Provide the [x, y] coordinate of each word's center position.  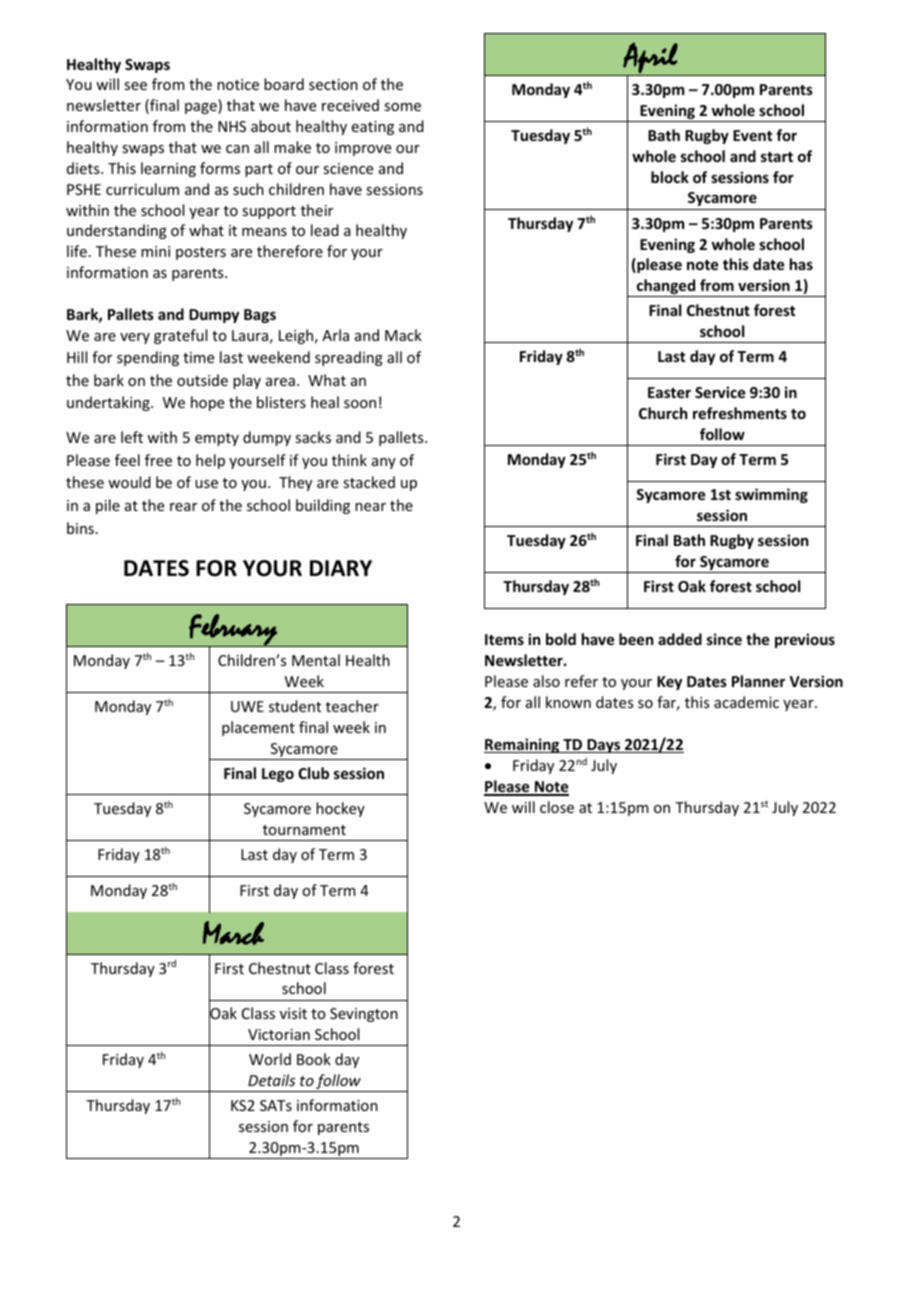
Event [752, 135]
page [202, 108]
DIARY [341, 568]
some [402, 107]
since [724, 639]
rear [183, 507]
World [270, 1059]
